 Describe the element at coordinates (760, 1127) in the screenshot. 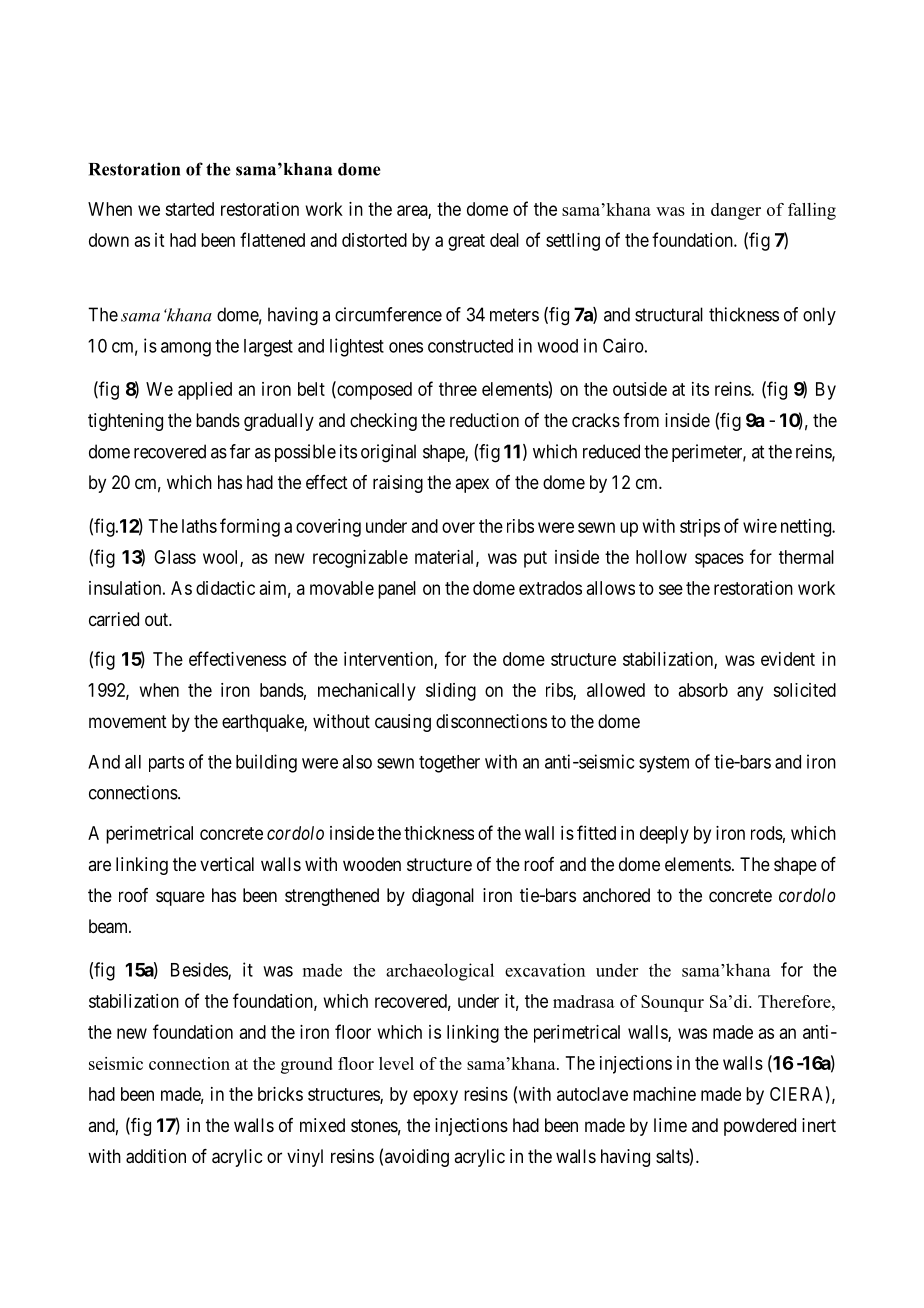

I see `powdered` at that location.
